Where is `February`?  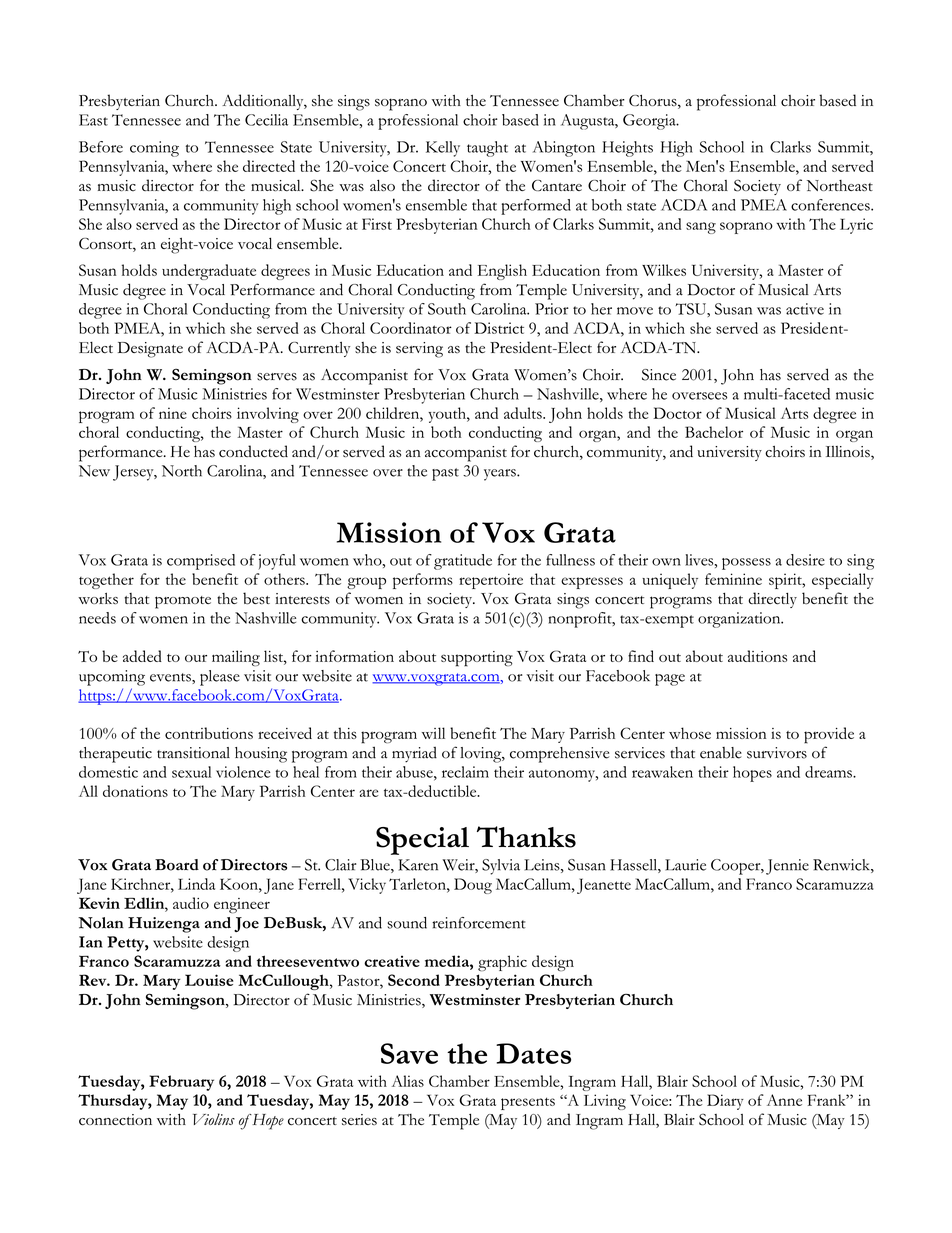 February is located at coordinates (181, 1083).
